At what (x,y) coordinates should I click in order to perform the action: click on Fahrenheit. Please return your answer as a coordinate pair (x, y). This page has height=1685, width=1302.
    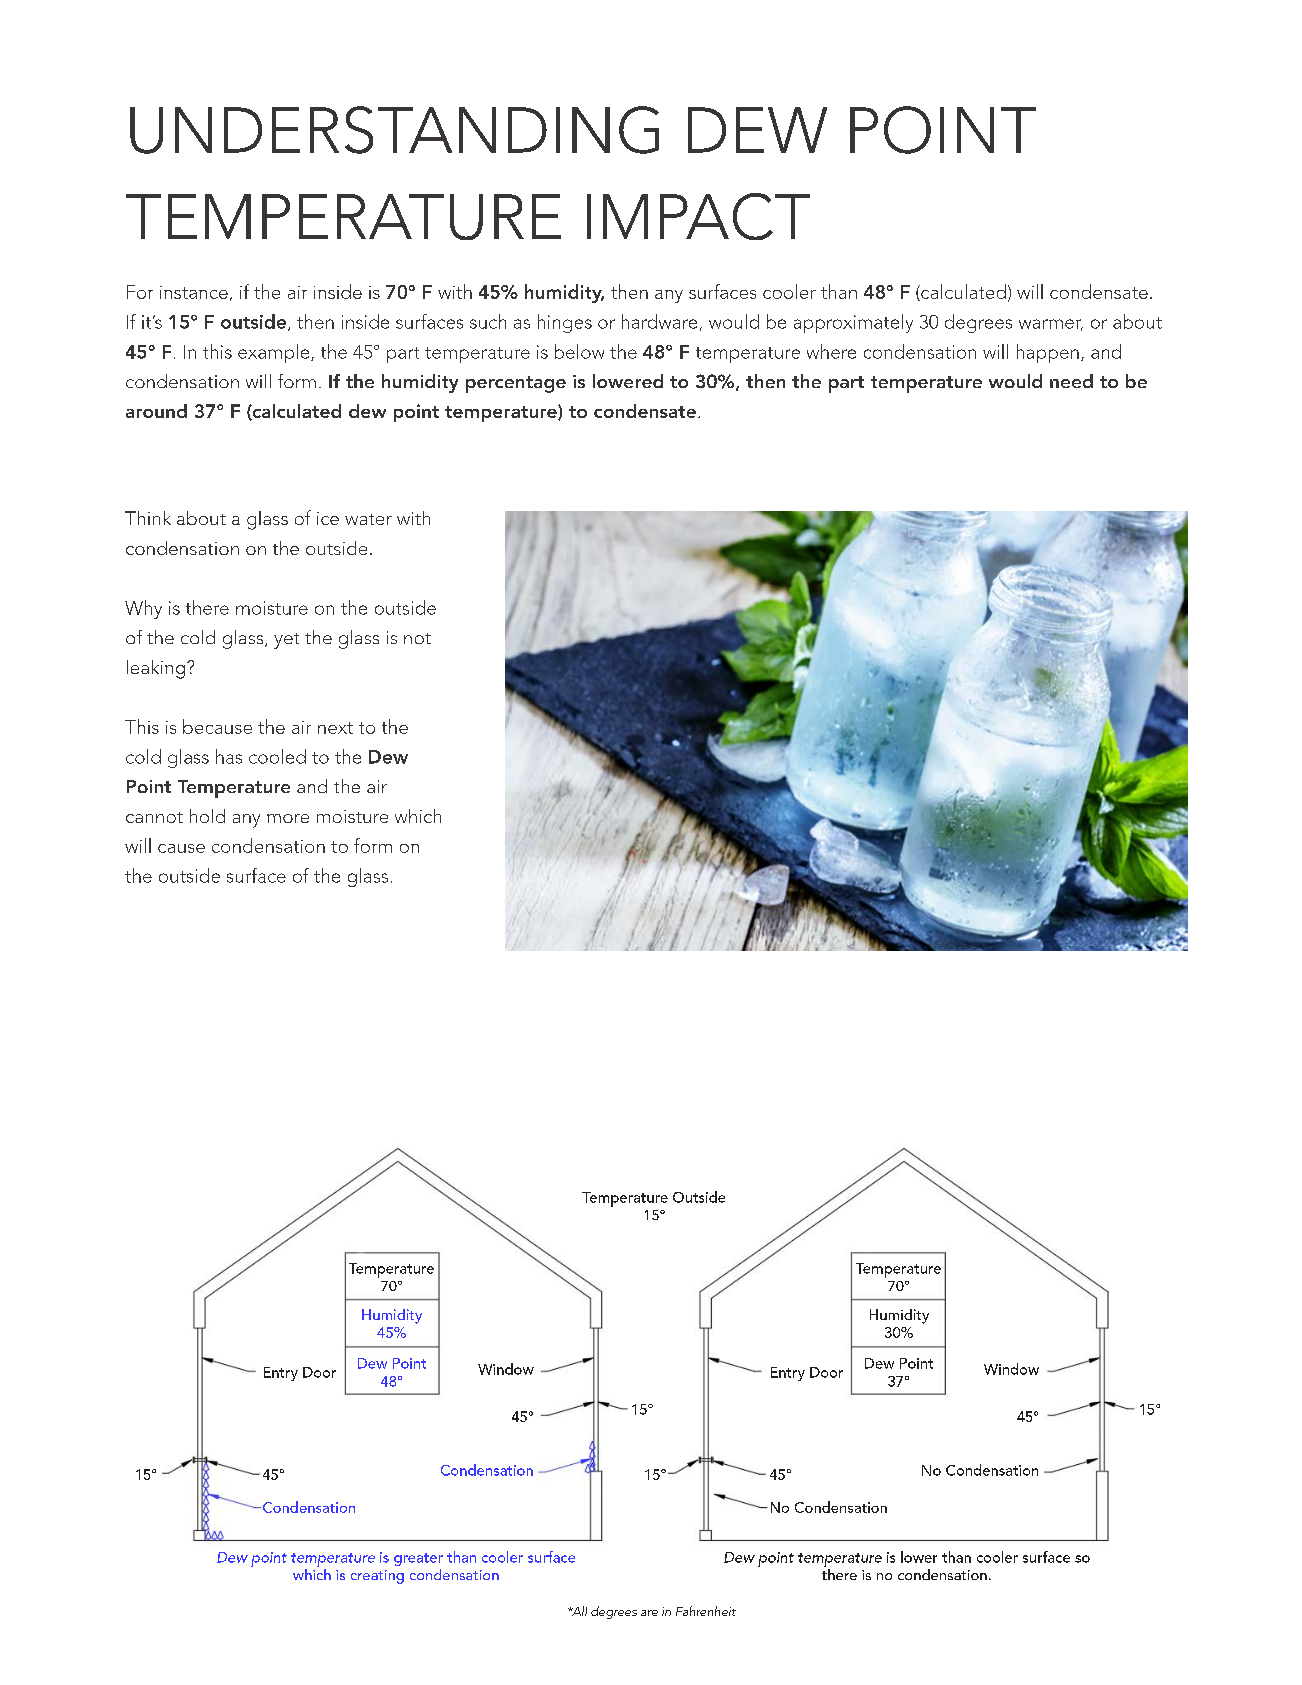
    Looking at the image, I should click on (706, 1611).
